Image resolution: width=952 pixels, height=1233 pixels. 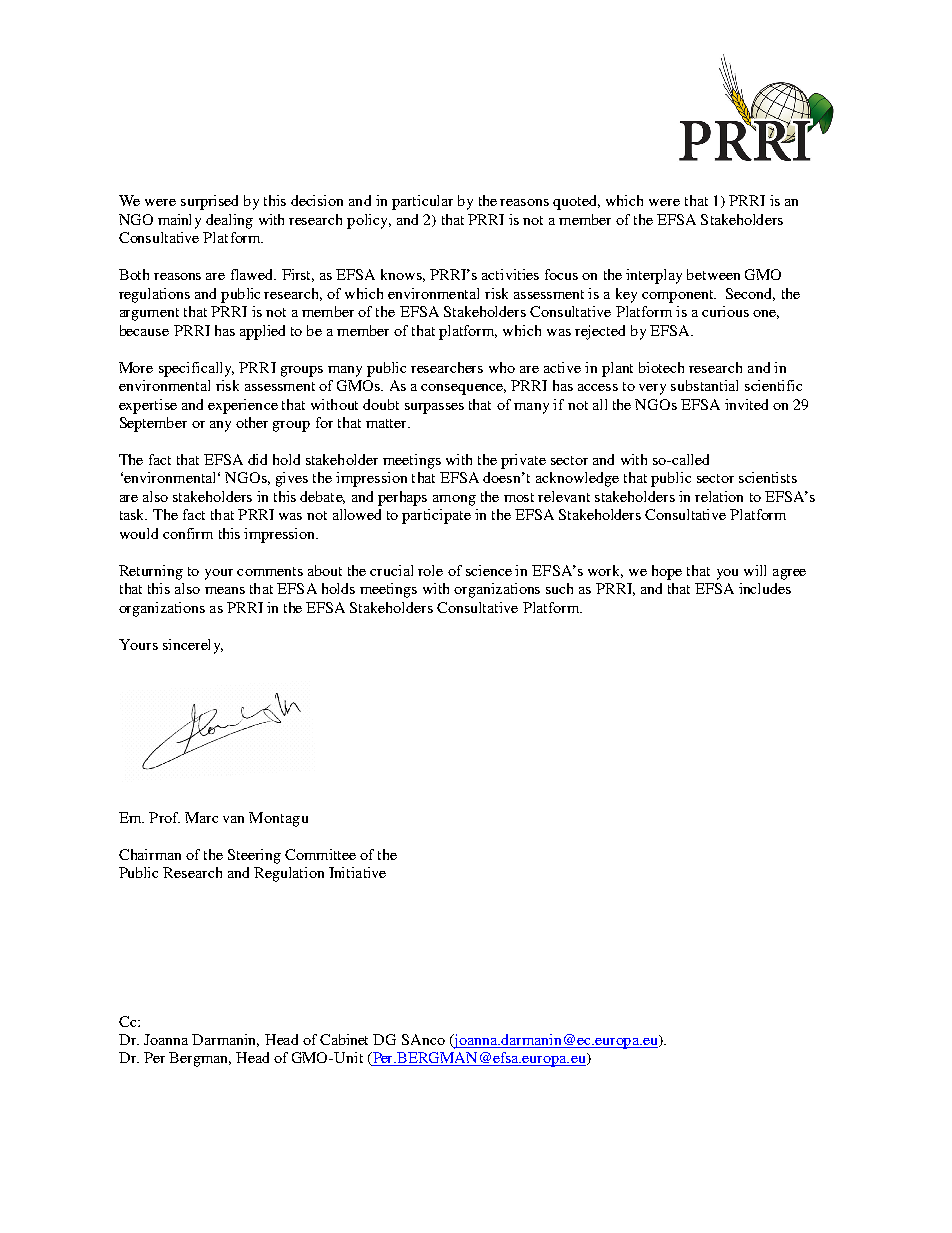 I want to click on Steering, so click(x=254, y=856).
